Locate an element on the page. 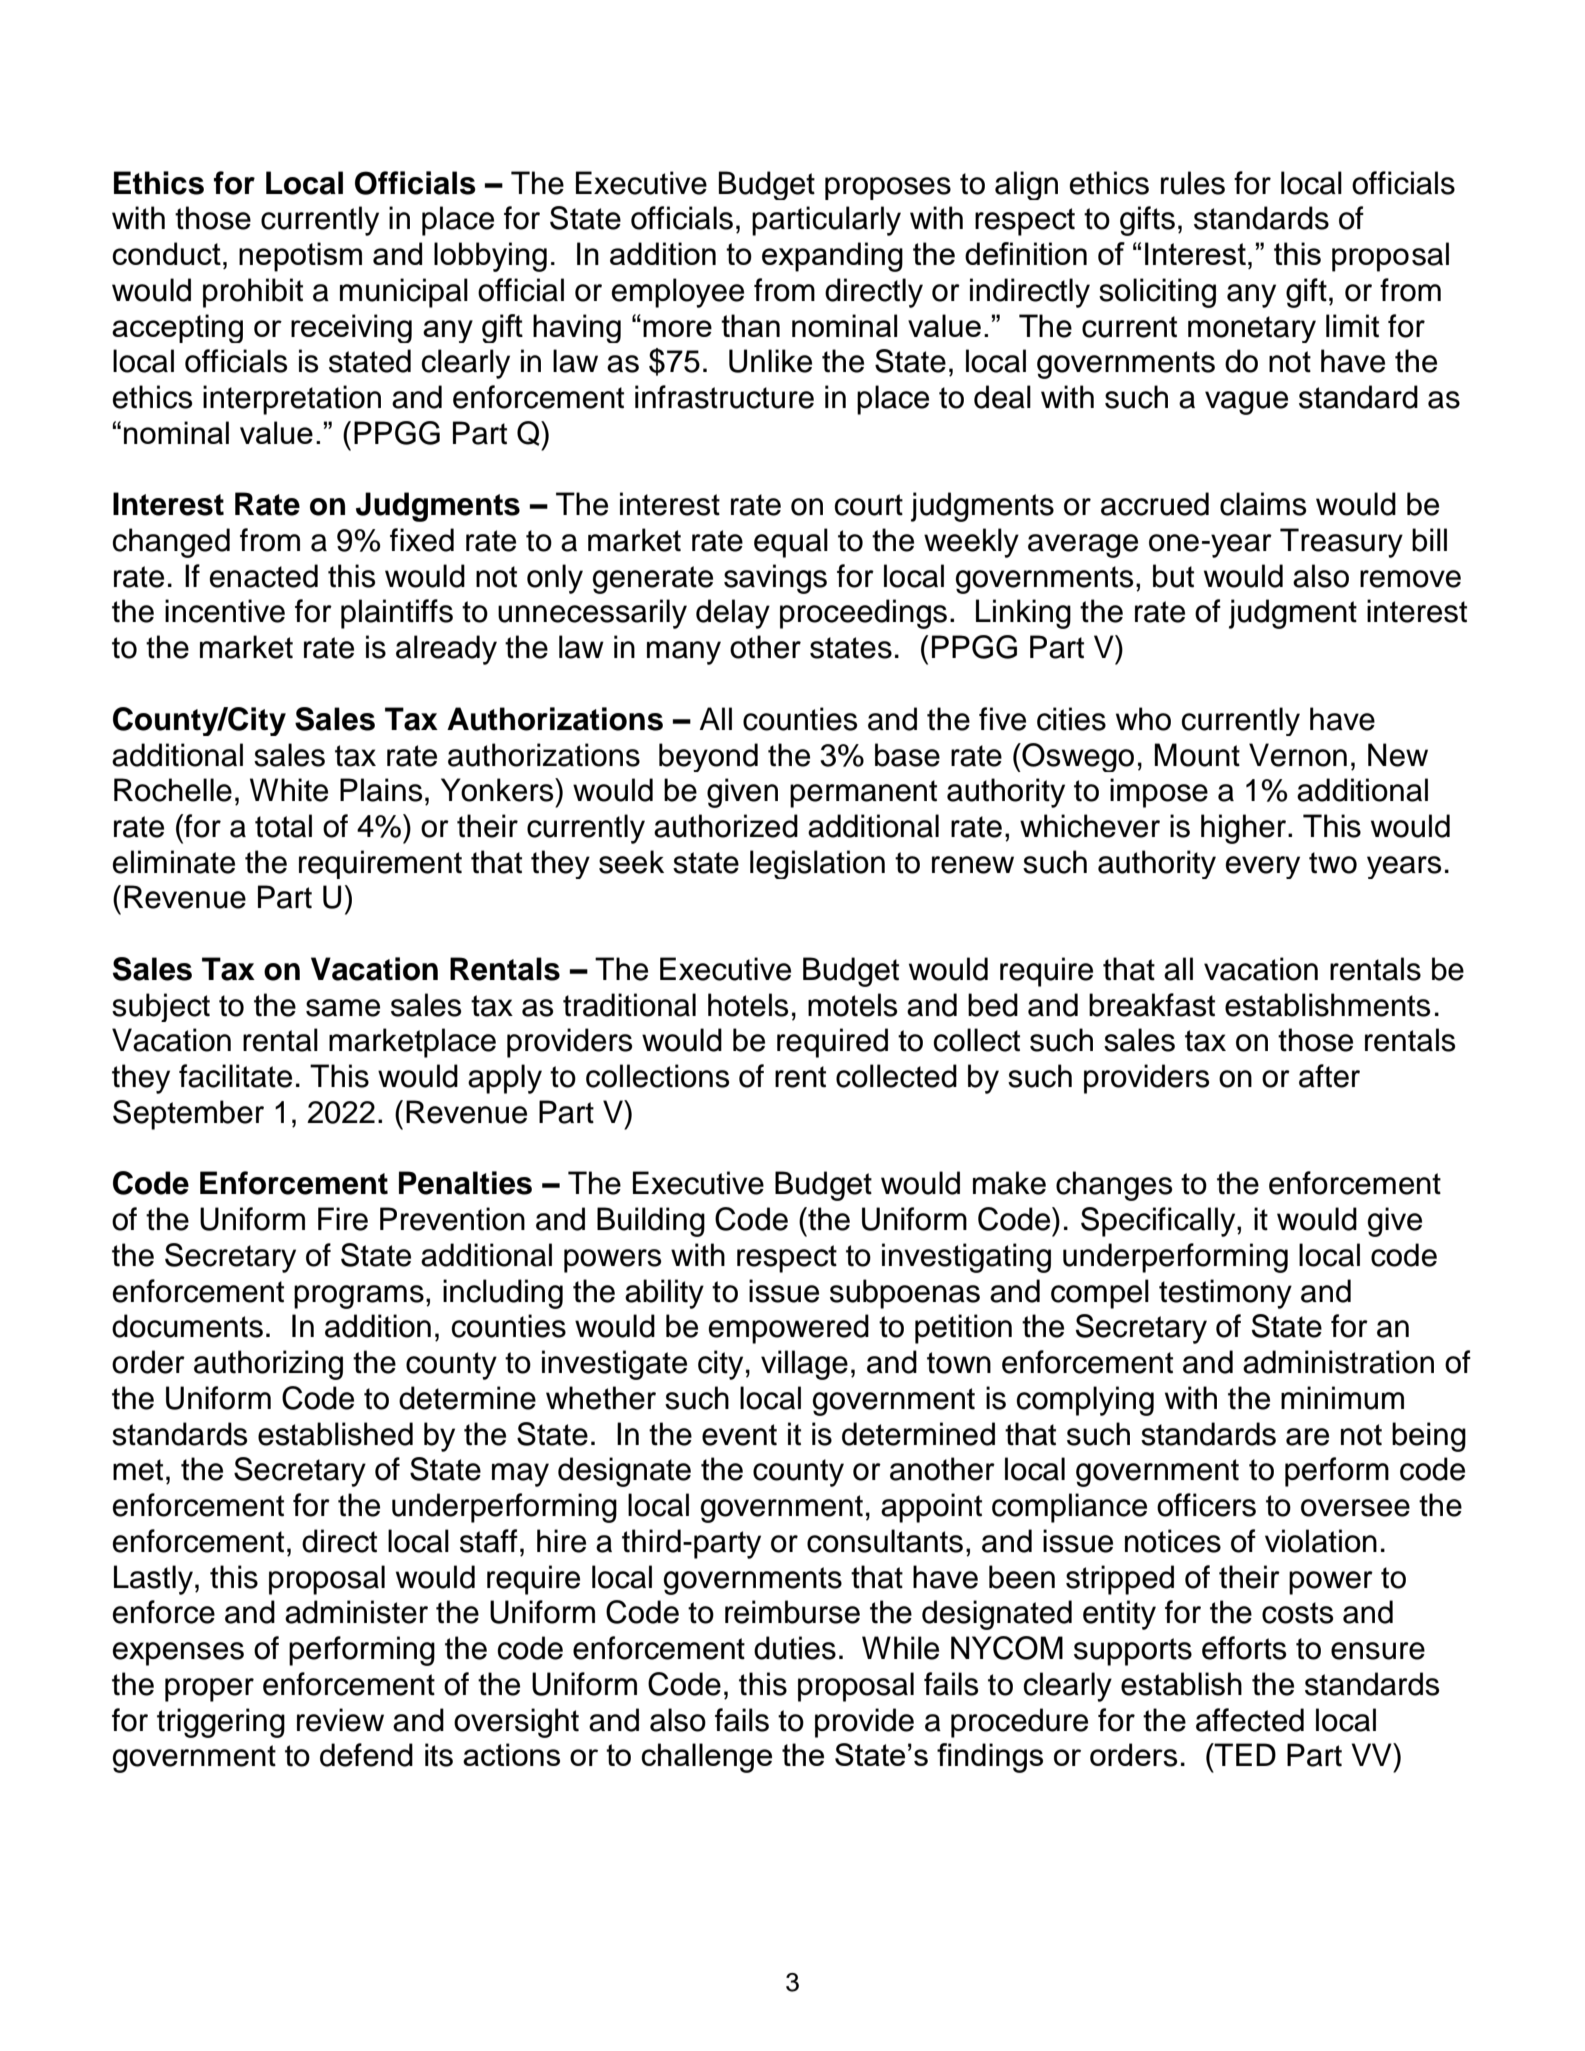  expanding is located at coordinates (832, 257).
